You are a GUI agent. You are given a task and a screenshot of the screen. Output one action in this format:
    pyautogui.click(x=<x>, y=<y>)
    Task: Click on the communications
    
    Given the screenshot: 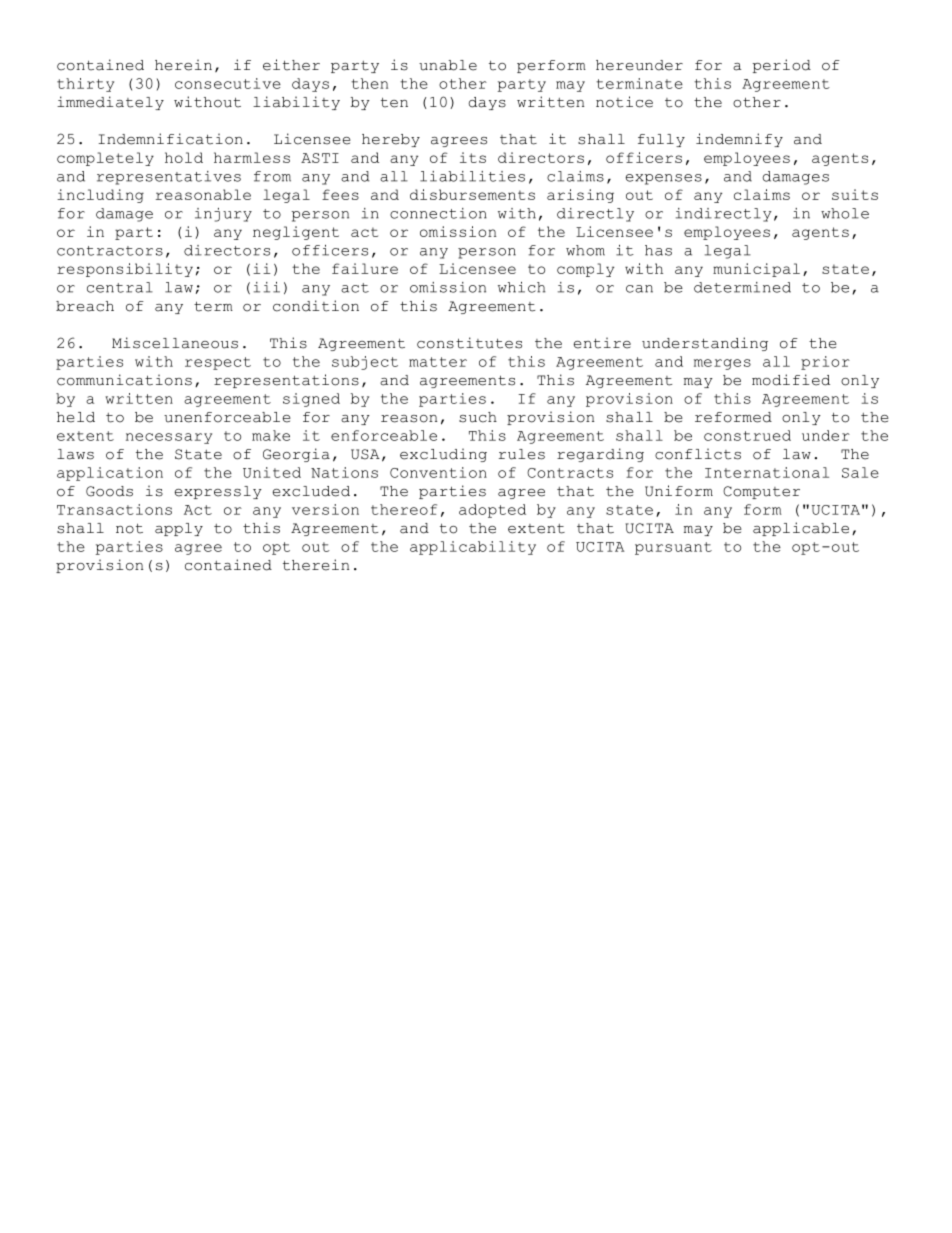 What is the action you would take?
    pyautogui.click(x=124, y=380)
